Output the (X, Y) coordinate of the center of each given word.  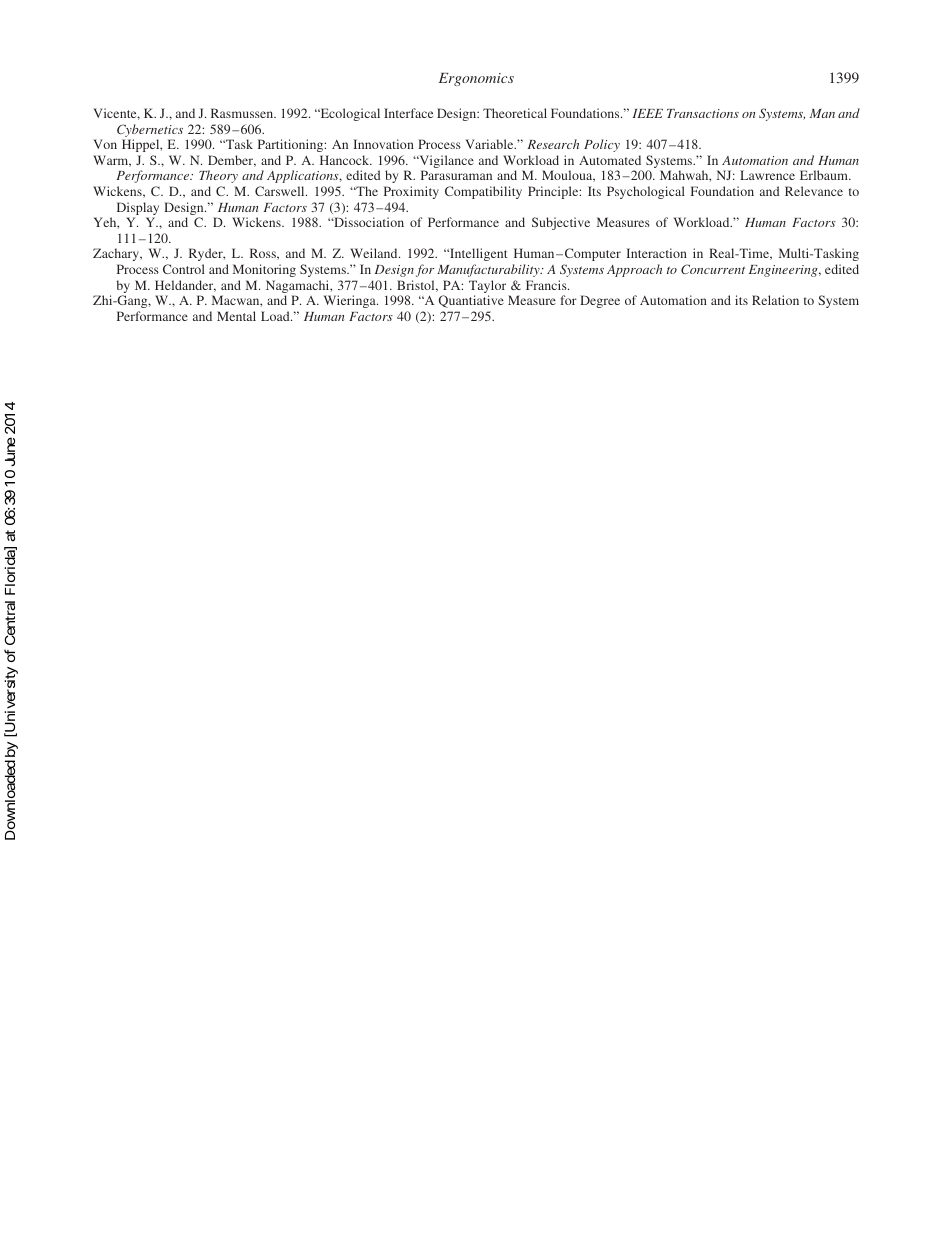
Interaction (656, 253)
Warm (112, 161)
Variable (490, 144)
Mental (236, 316)
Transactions (703, 113)
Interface (408, 113)
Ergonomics (476, 79)
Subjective (561, 223)
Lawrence (767, 175)
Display (138, 210)
